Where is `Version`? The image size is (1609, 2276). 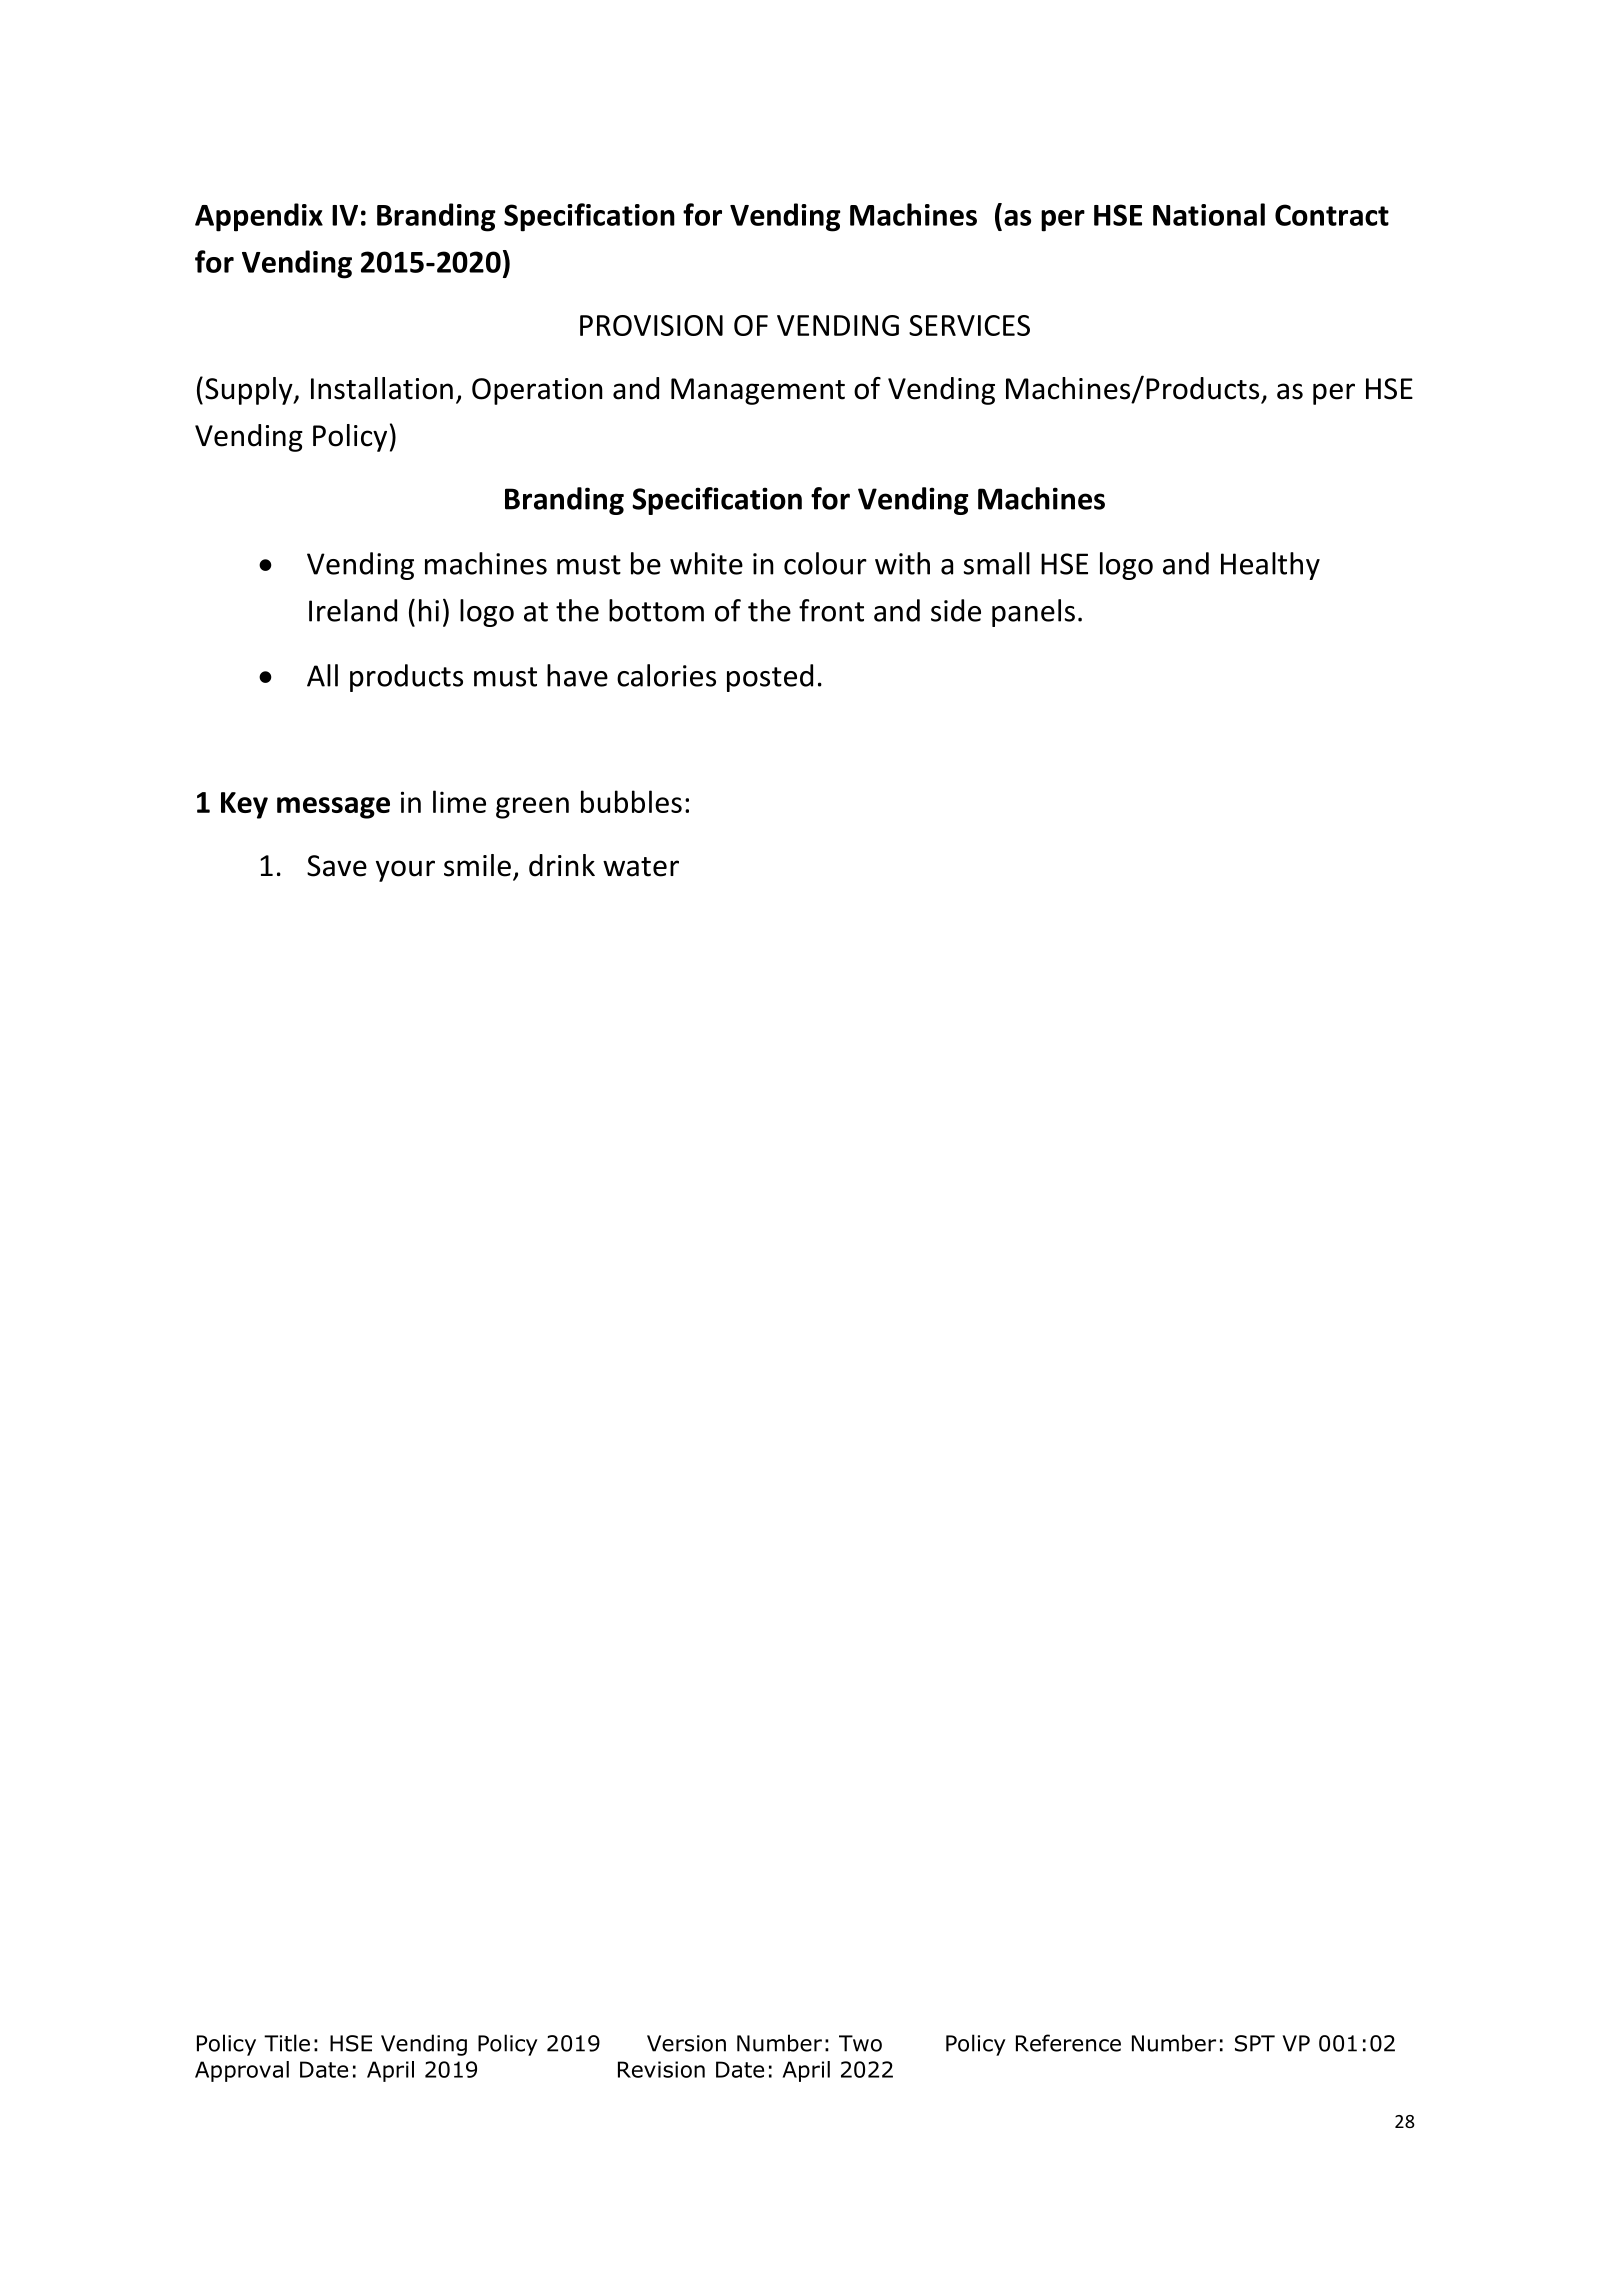 Version is located at coordinates (686, 2043).
